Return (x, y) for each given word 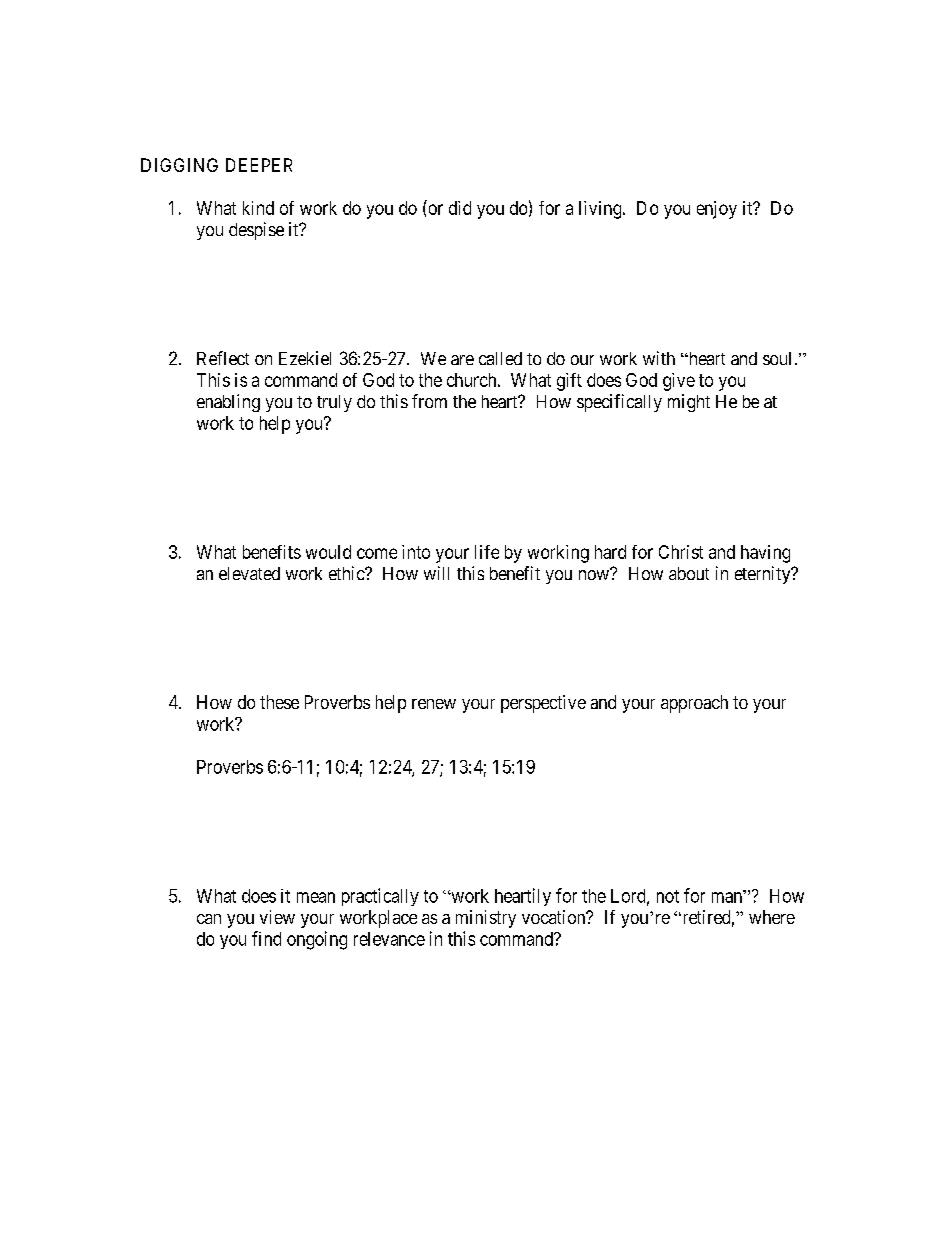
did (460, 208)
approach (694, 704)
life (487, 552)
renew (434, 704)
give (679, 382)
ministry (486, 919)
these (279, 702)
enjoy (717, 210)
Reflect (223, 358)
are (462, 360)
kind (258, 208)
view (277, 917)
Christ (681, 552)
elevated (249, 573)
